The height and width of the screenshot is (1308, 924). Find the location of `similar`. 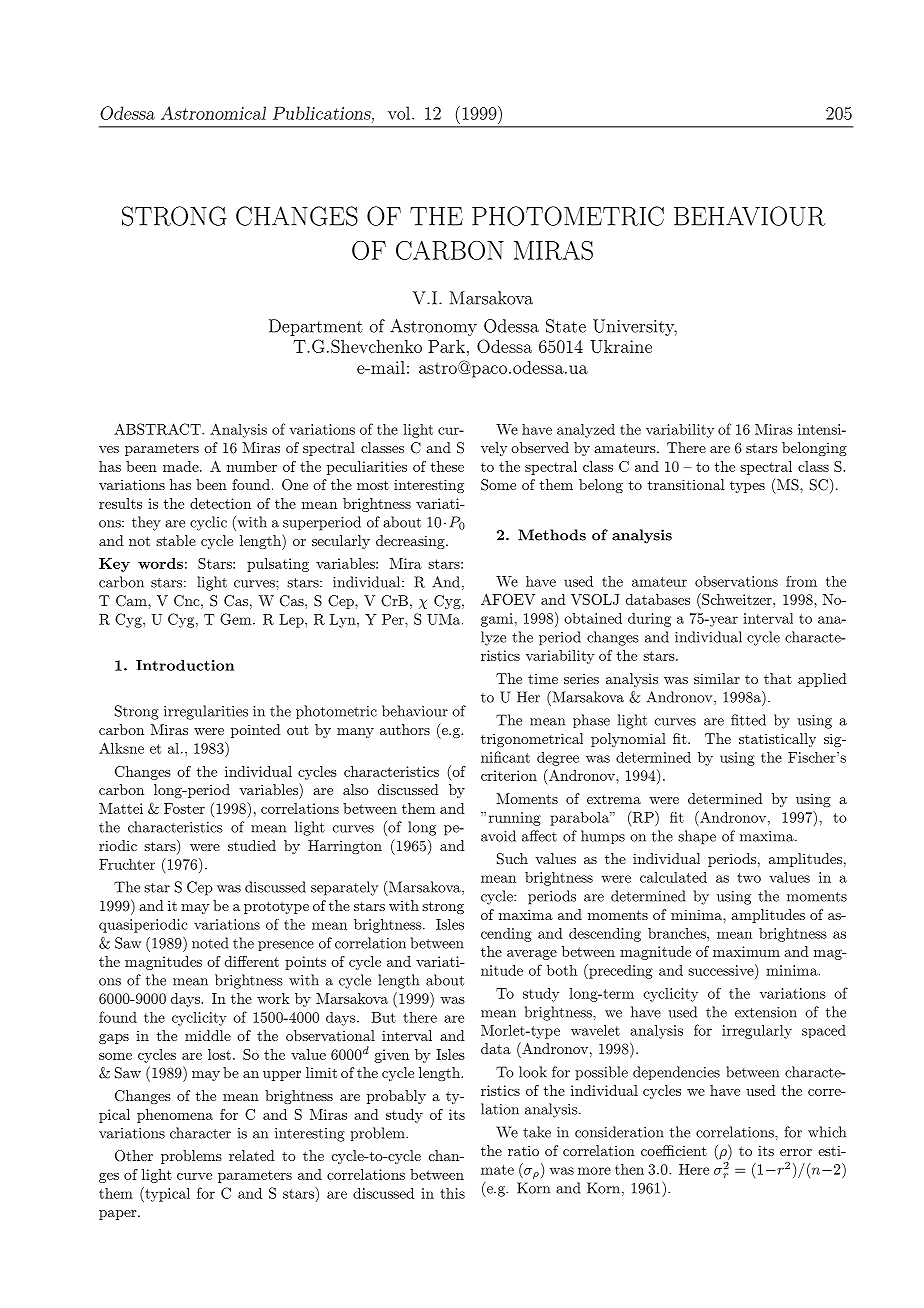

similar is located at coordinates (717, 678).
